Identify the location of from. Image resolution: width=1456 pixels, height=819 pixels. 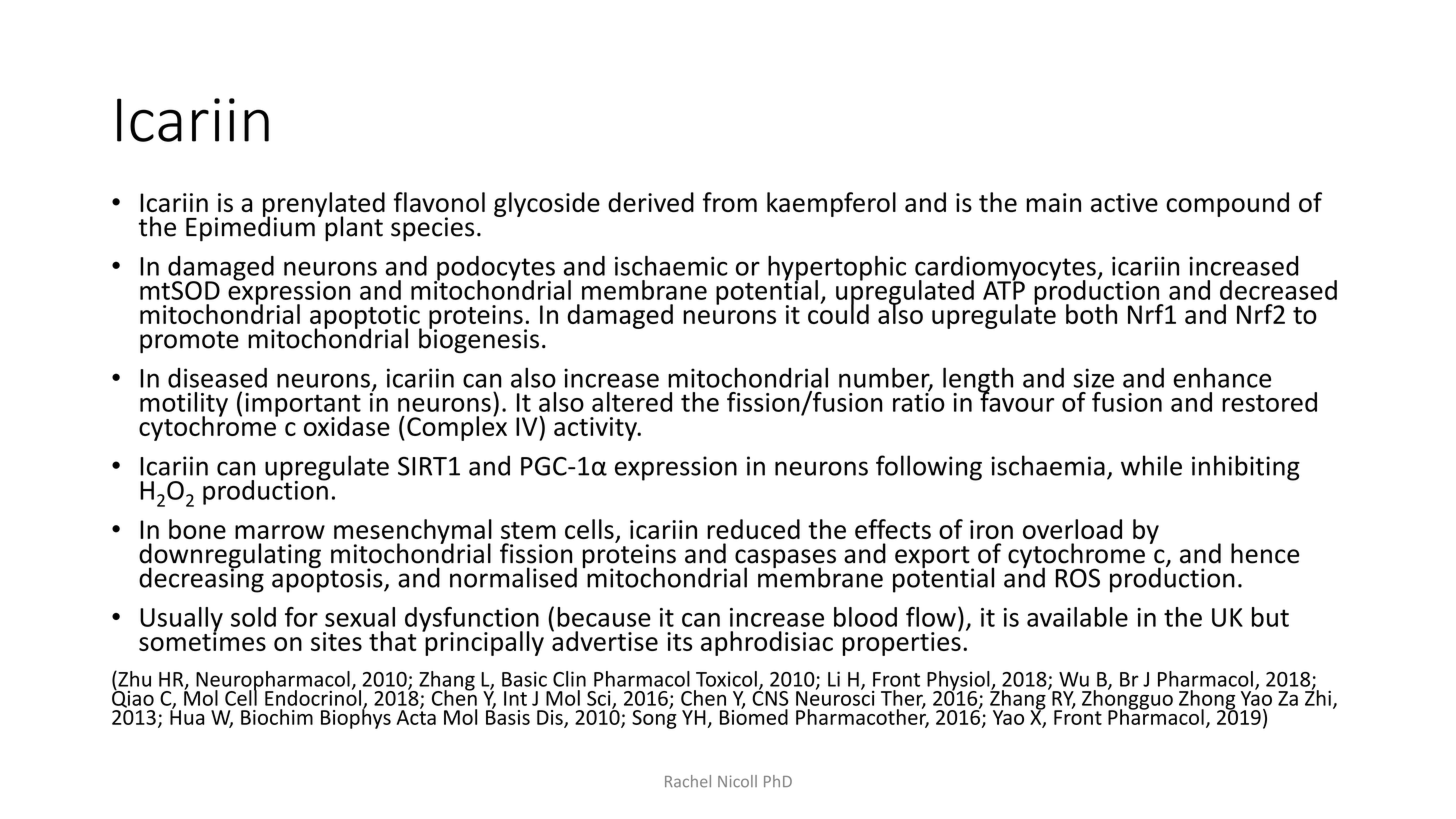
(730, 202).
